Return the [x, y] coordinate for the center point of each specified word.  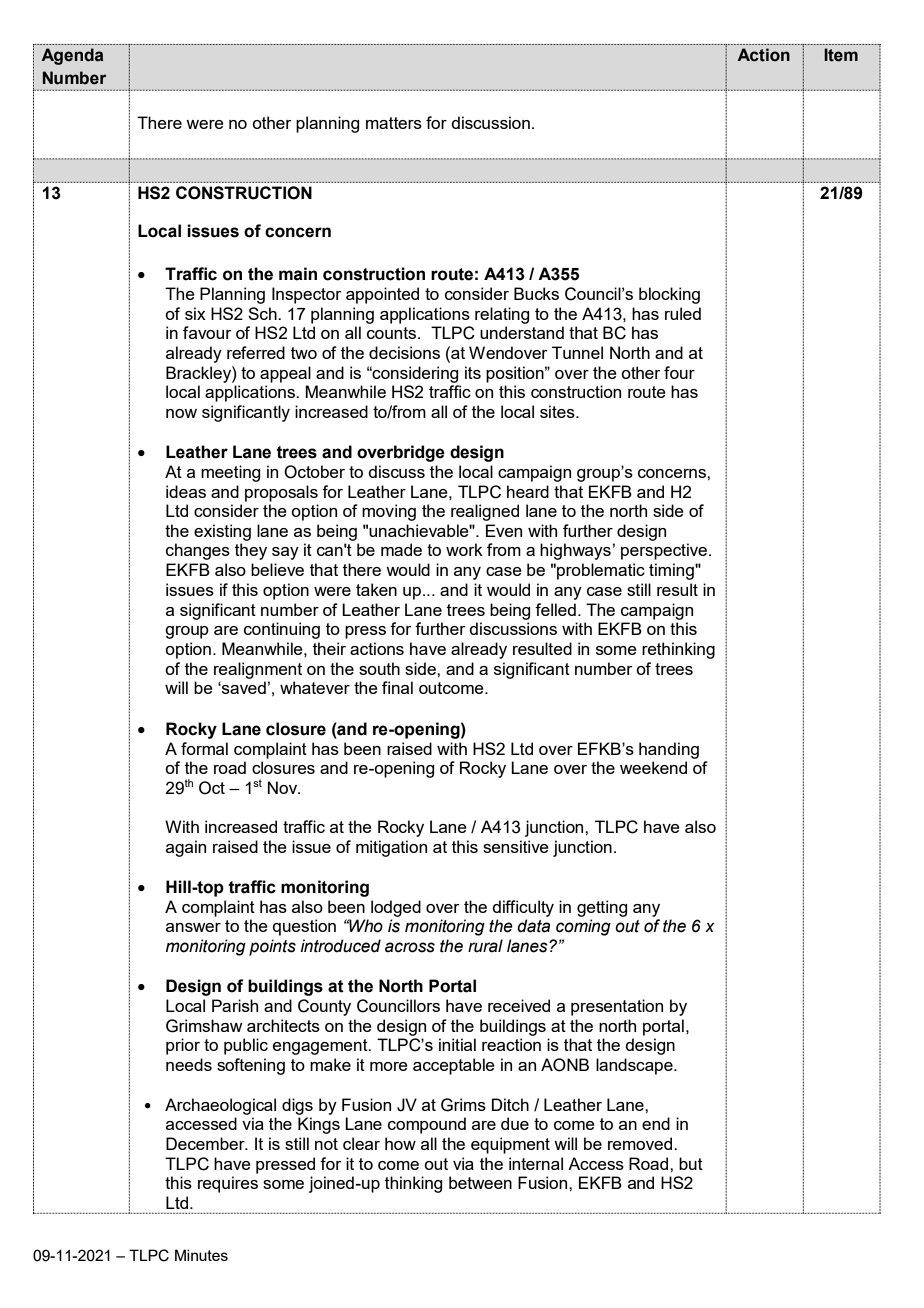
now [181, 413]
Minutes [201, 1255]
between [480, 1182]
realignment [258, 670]
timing [672, 571]
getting [602, 908]
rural [485, 946]
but [691, 1163]
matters [394, 123]
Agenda [72, 56]
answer [193, 927]
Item [841, 55]
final [397, 687]
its [473, 372]
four [679, 372]
